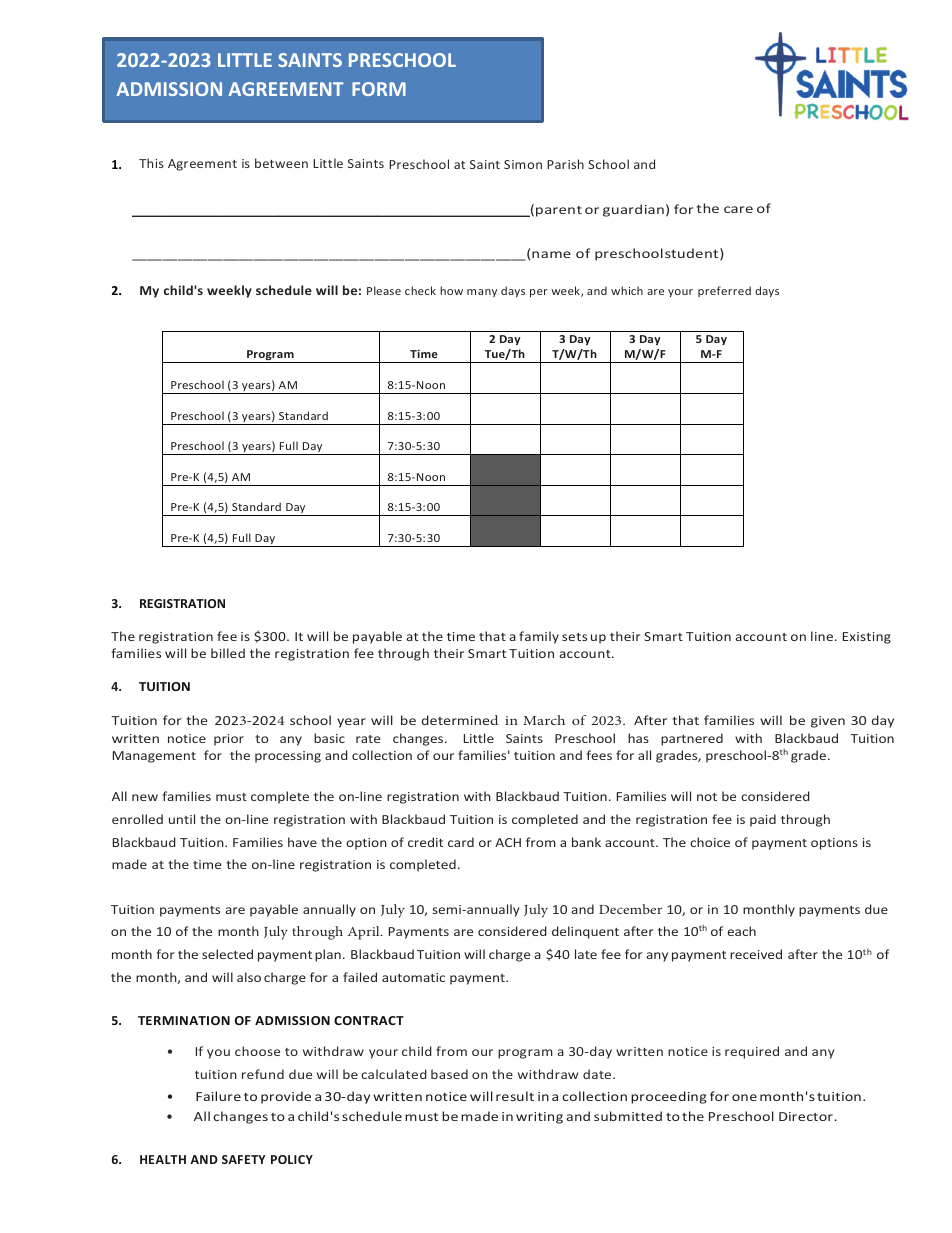 This screenshot has width=952, height=1233. Describe the element at coordinates (228, 653) in the screenshot. I see `billed` at that location.
